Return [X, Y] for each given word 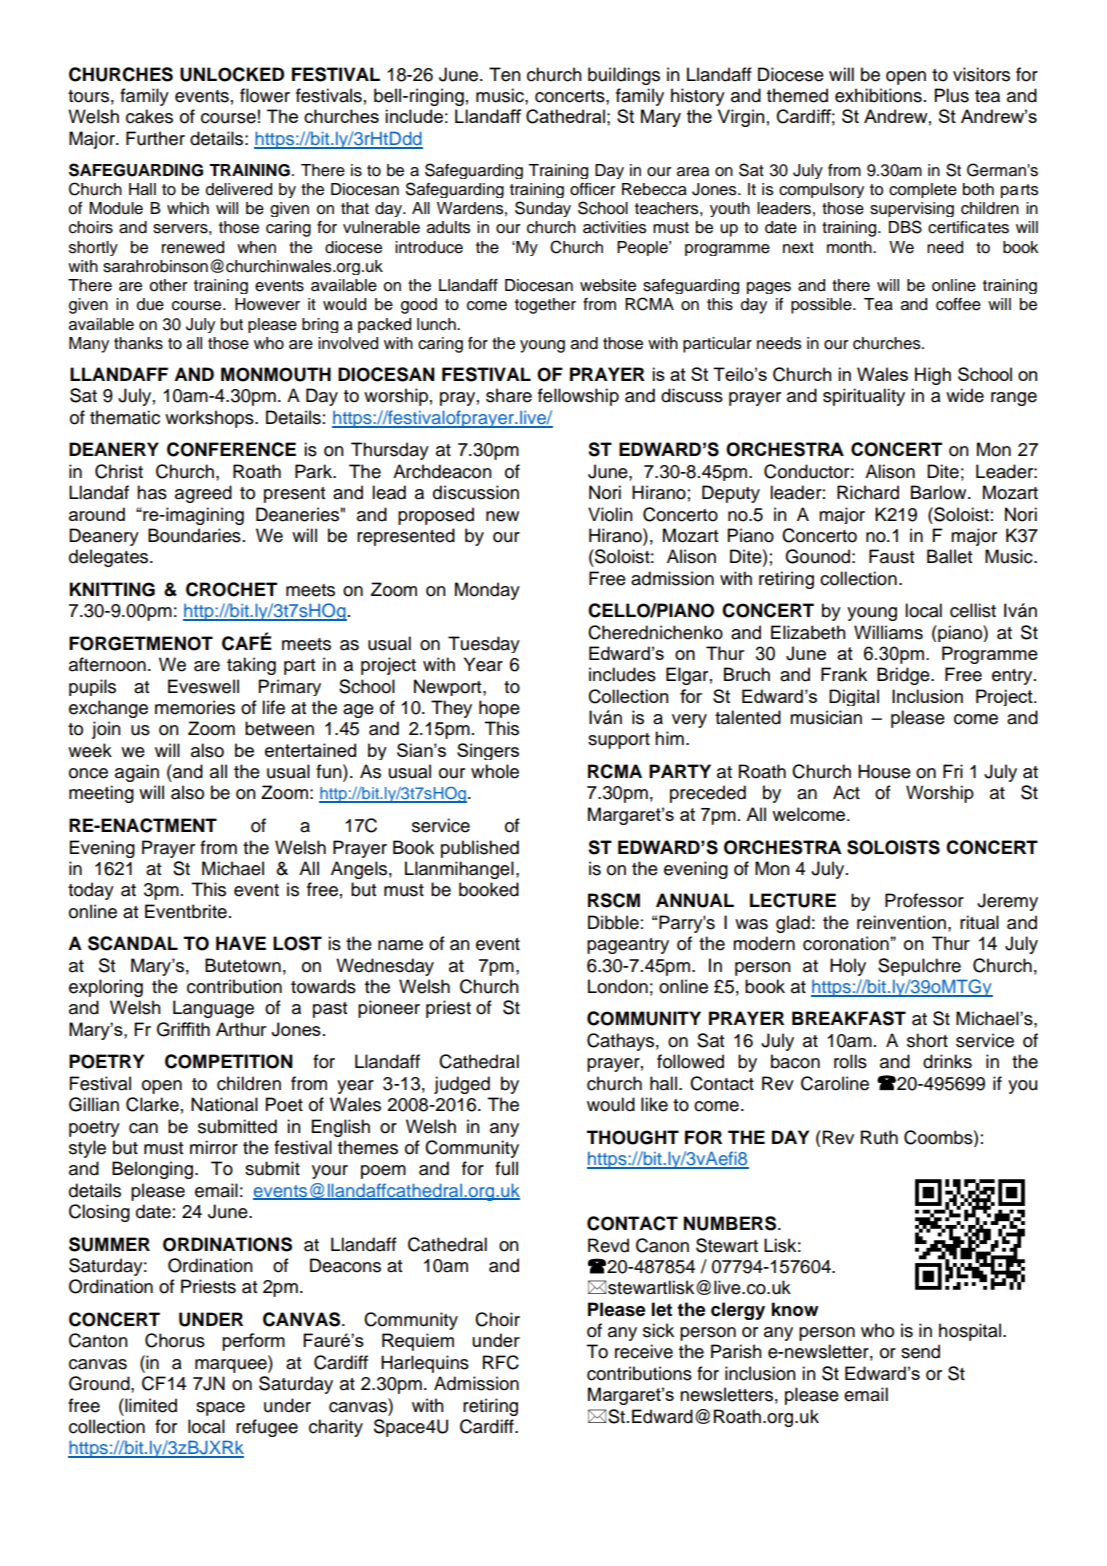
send [920, 1351]
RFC [501, 1362]
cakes [149, 116]
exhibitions [878, 95]
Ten [505, 74]
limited [150, 1405]
